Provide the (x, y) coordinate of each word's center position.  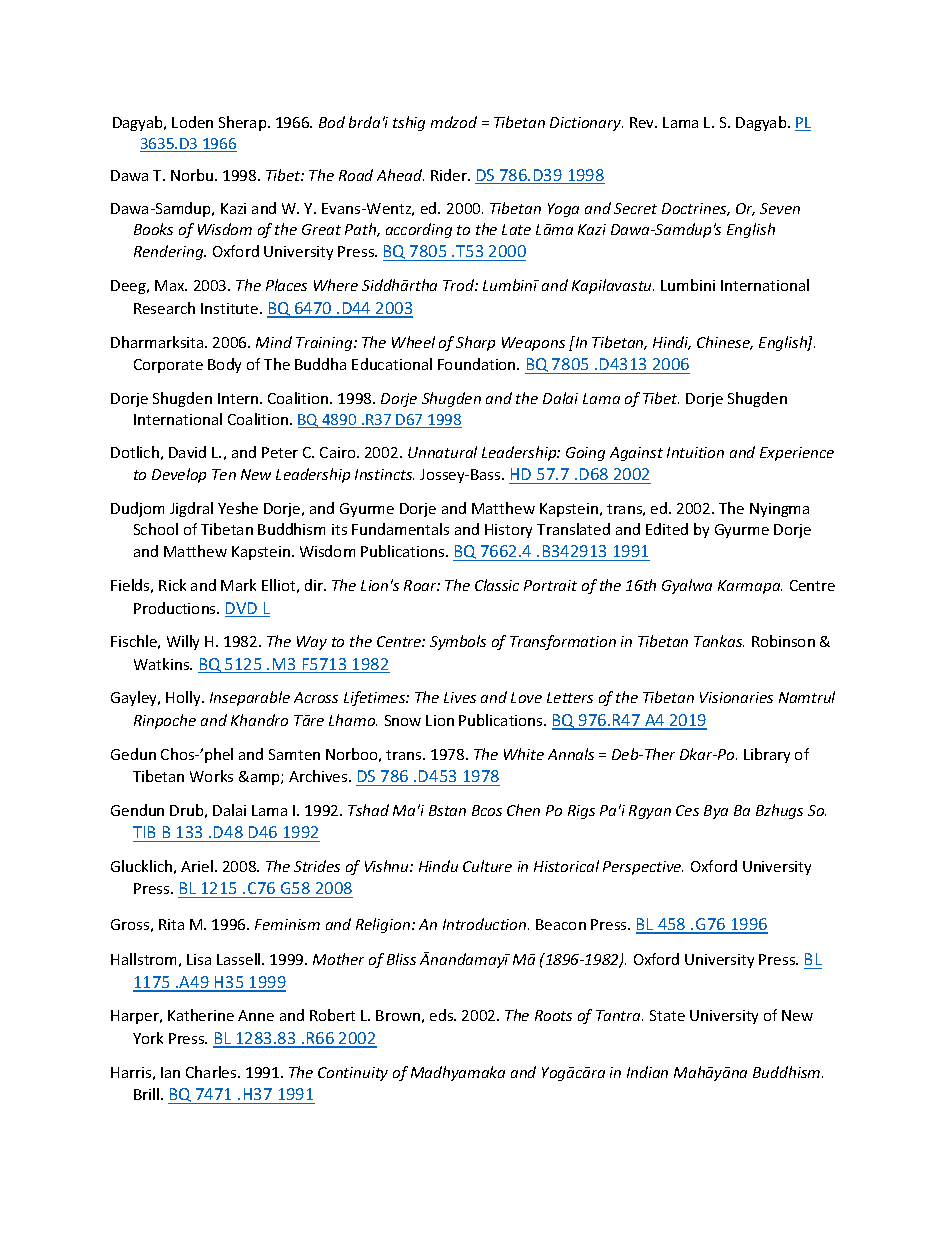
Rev (643, 122)
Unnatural (442, 452)
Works (211, 776)
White (524, 754)
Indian (647, 1072)
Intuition (695, 452)
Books (153, 229)
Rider (450, 175)
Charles (212, 1072)
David (187, 452)
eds (443, 1015)
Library (767, 755)
